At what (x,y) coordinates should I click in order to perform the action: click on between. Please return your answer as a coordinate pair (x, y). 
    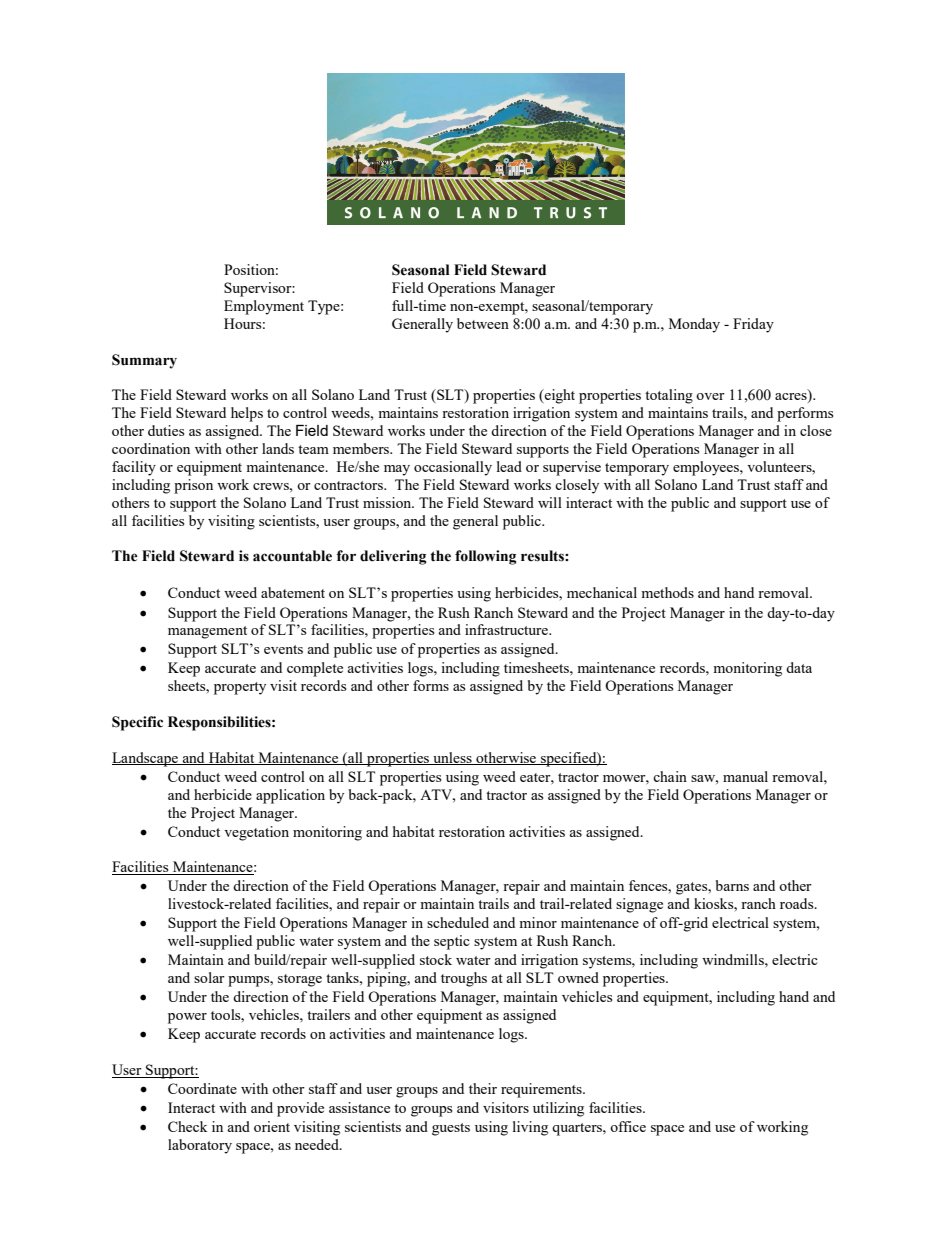
    Looking at the image, I should click on (483, 323).
